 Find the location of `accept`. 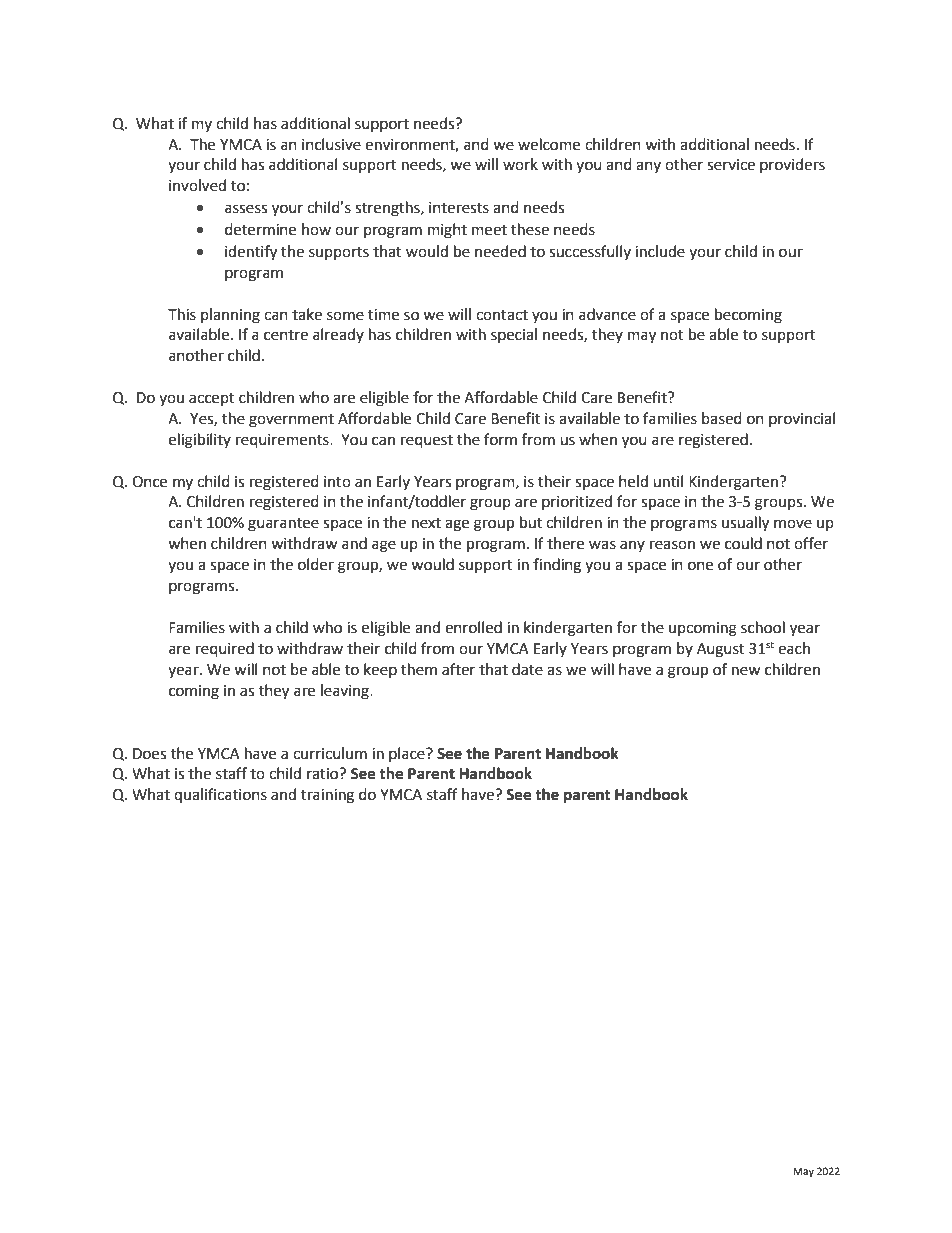

accept is located at coordinates (212, 399).
